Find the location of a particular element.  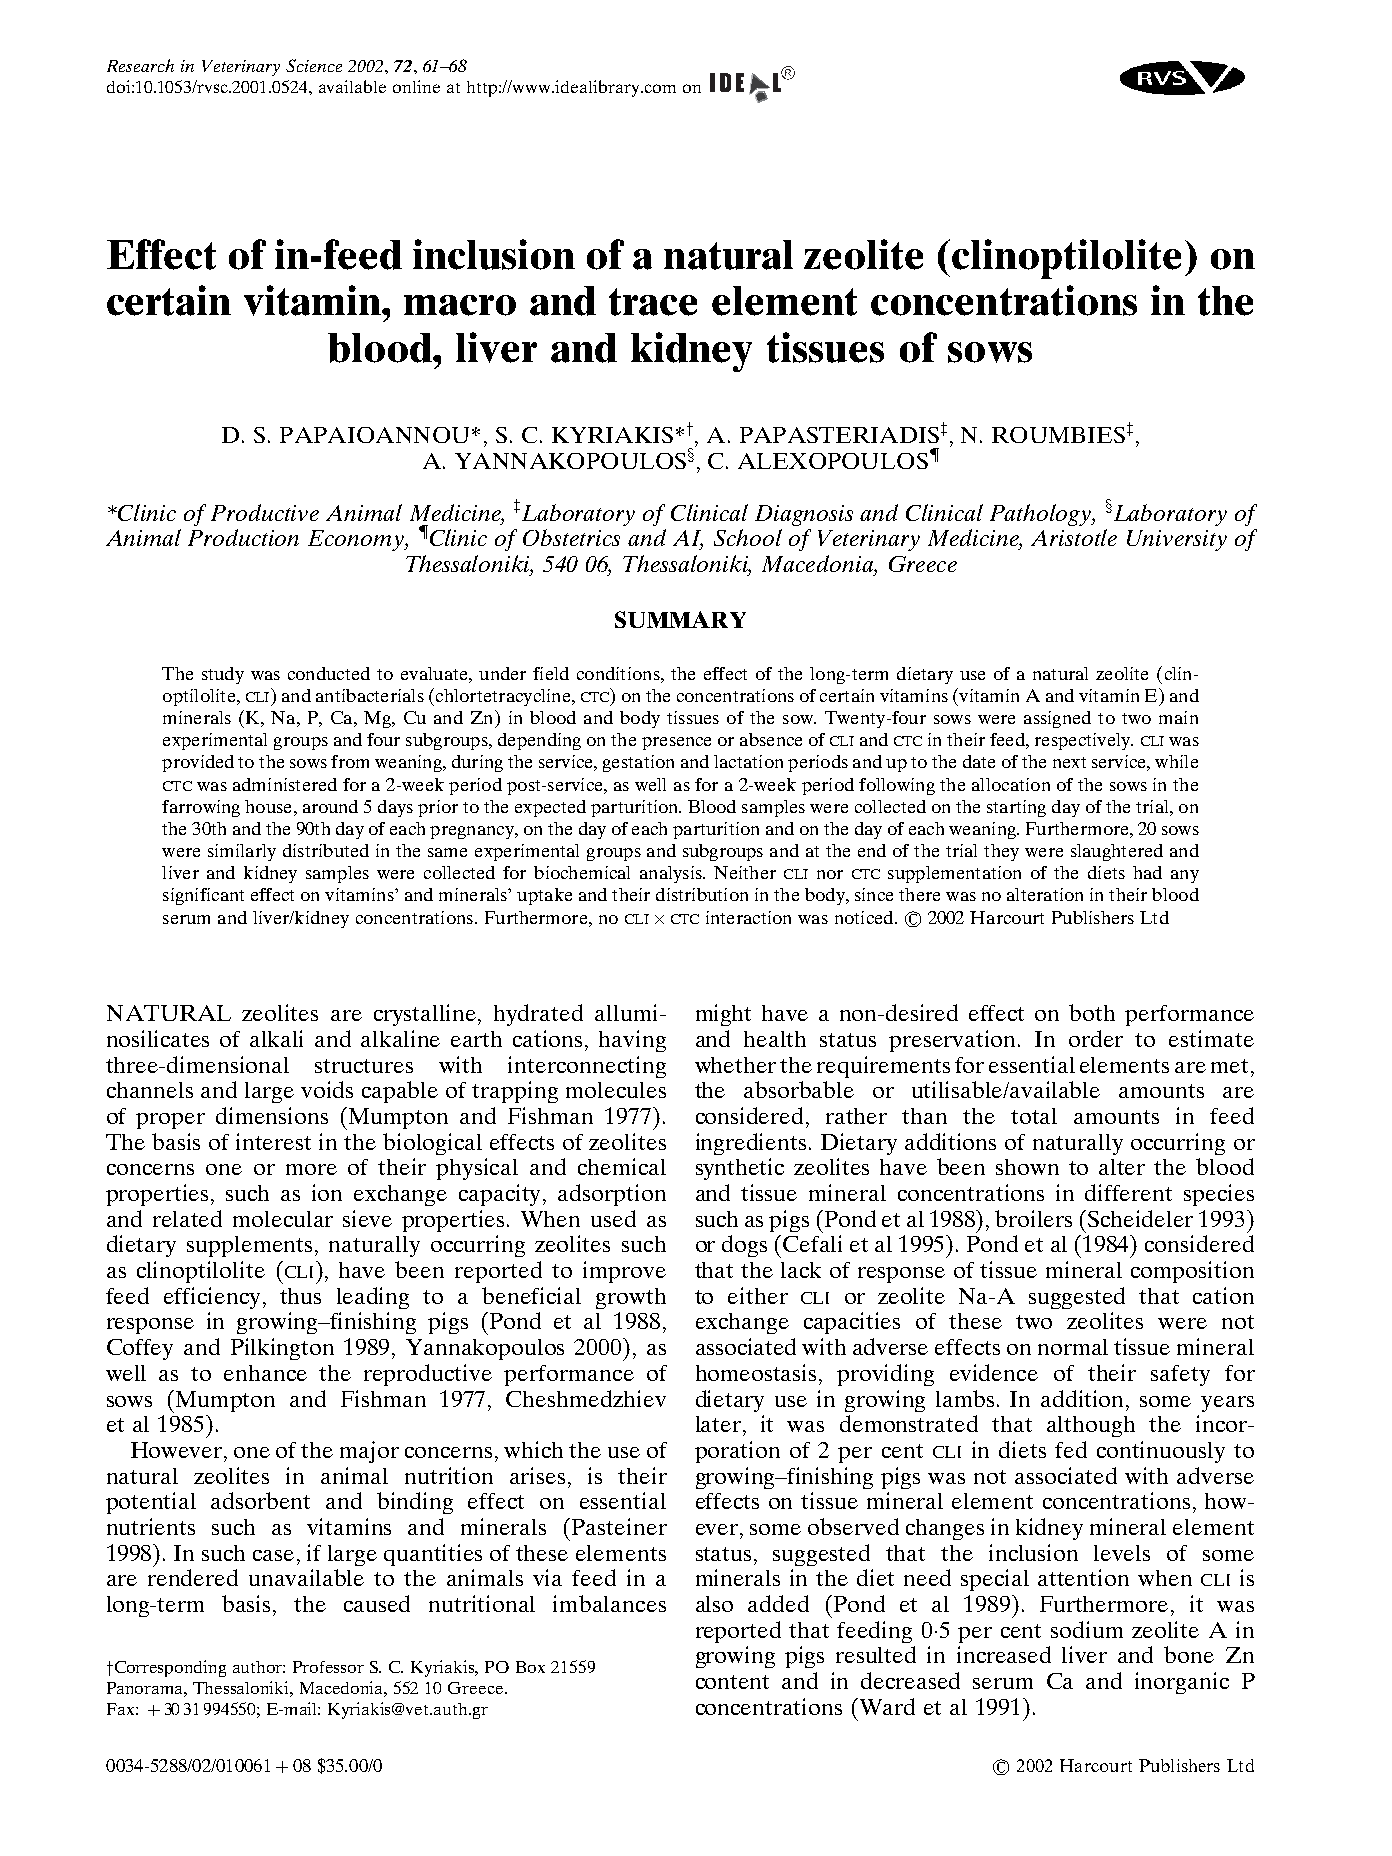

Professor is located at coordinates (328, 1667).
